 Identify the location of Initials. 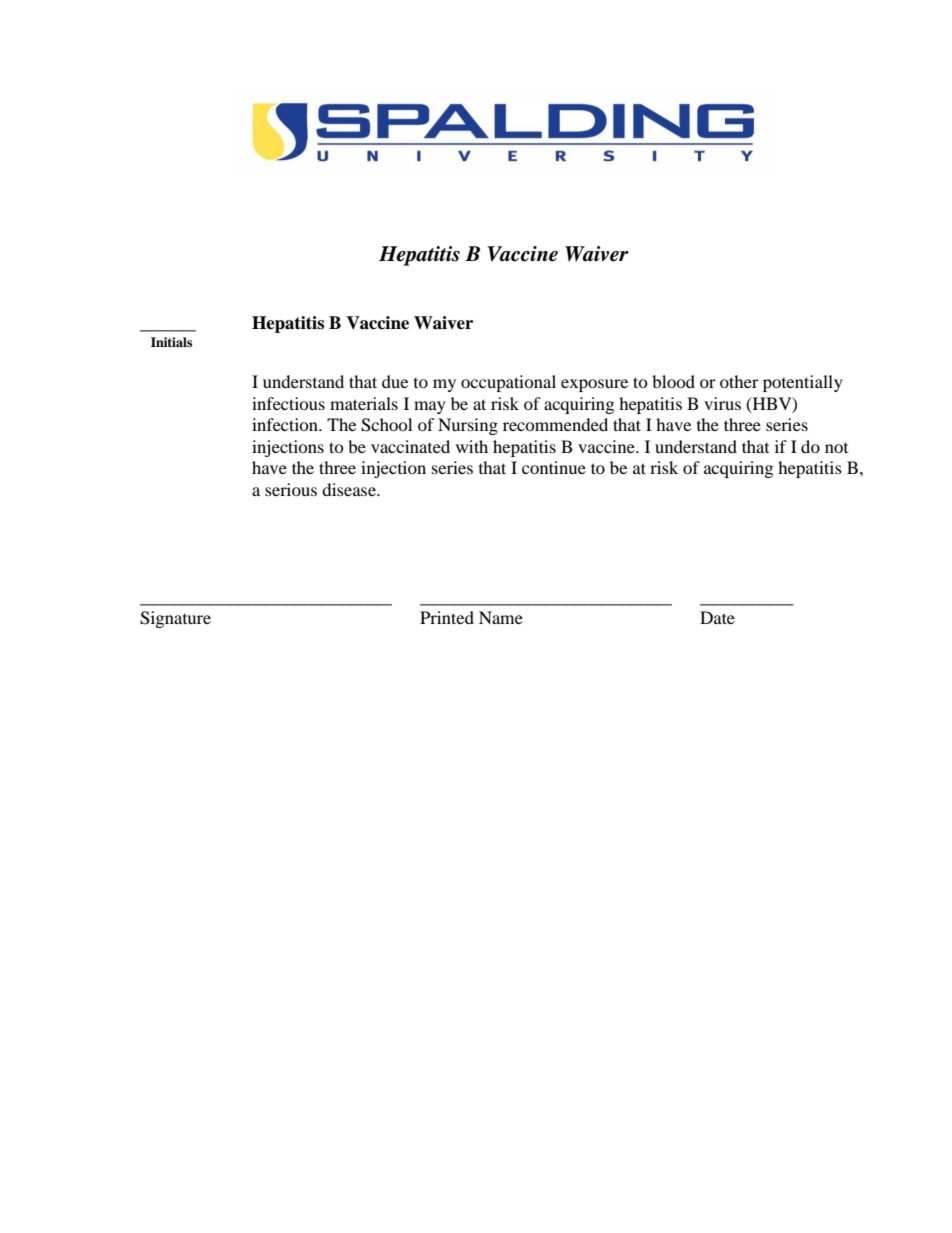
(171, 342).
